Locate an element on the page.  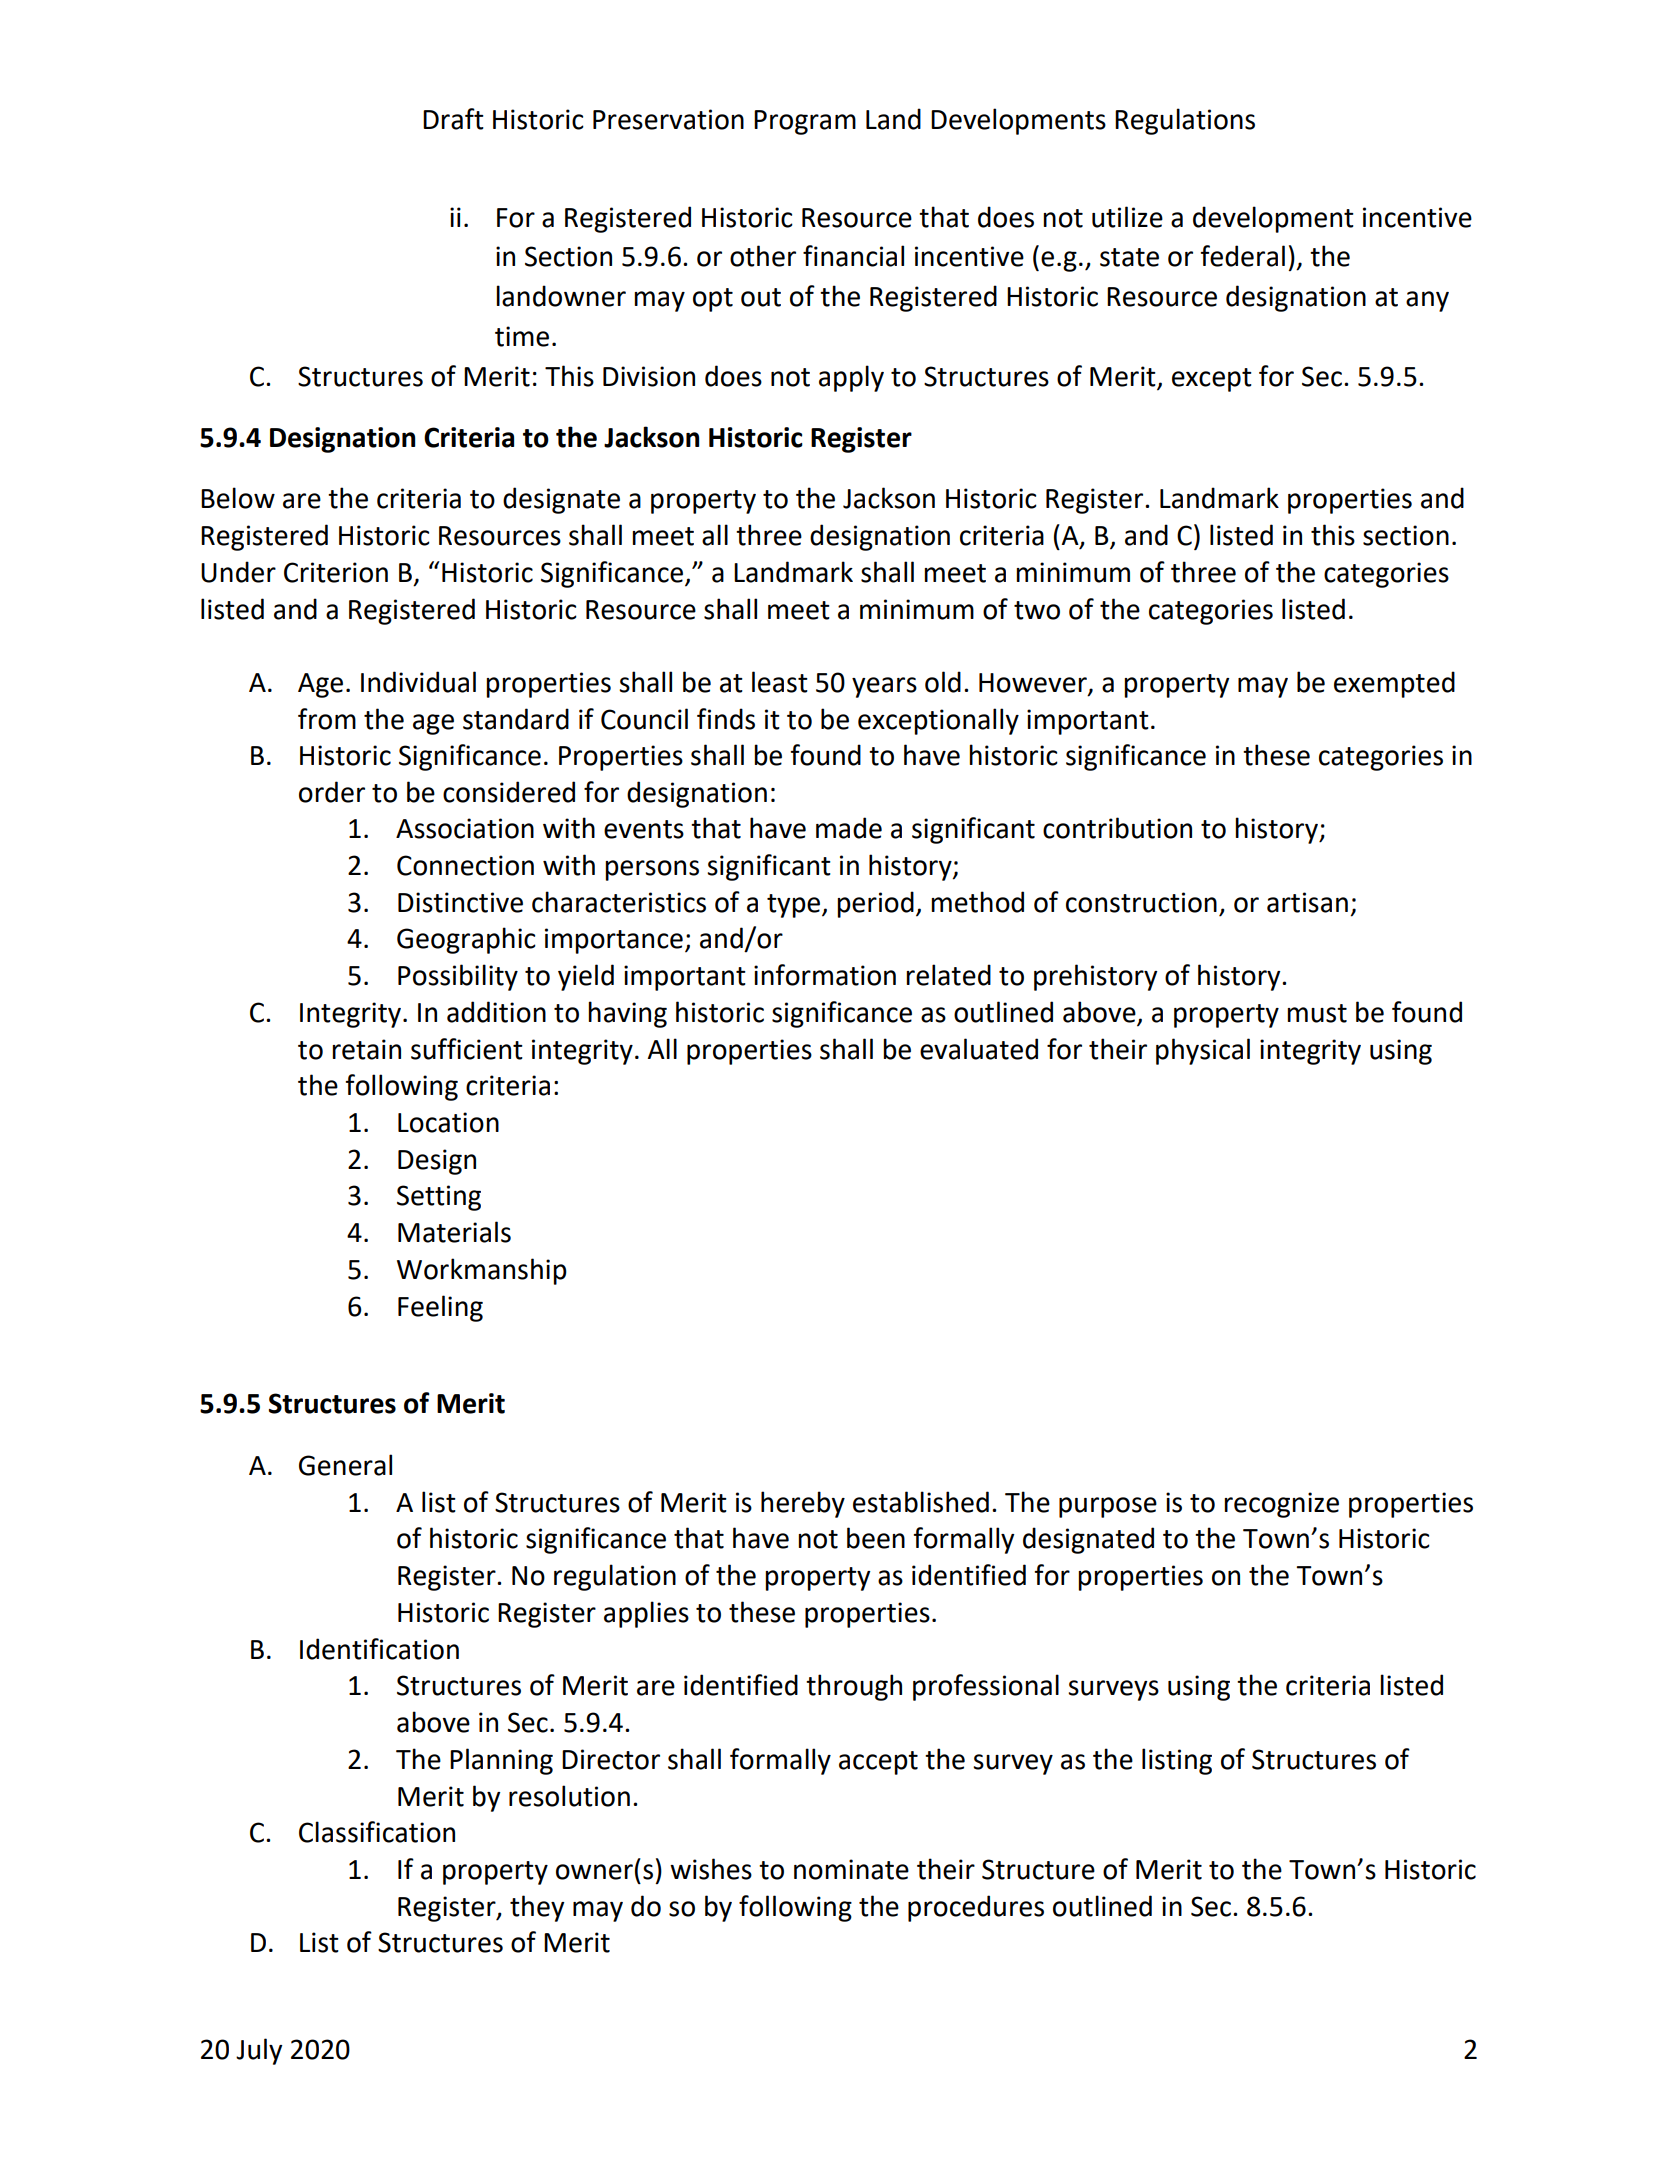
Program is located at coordinates (805, 122).
